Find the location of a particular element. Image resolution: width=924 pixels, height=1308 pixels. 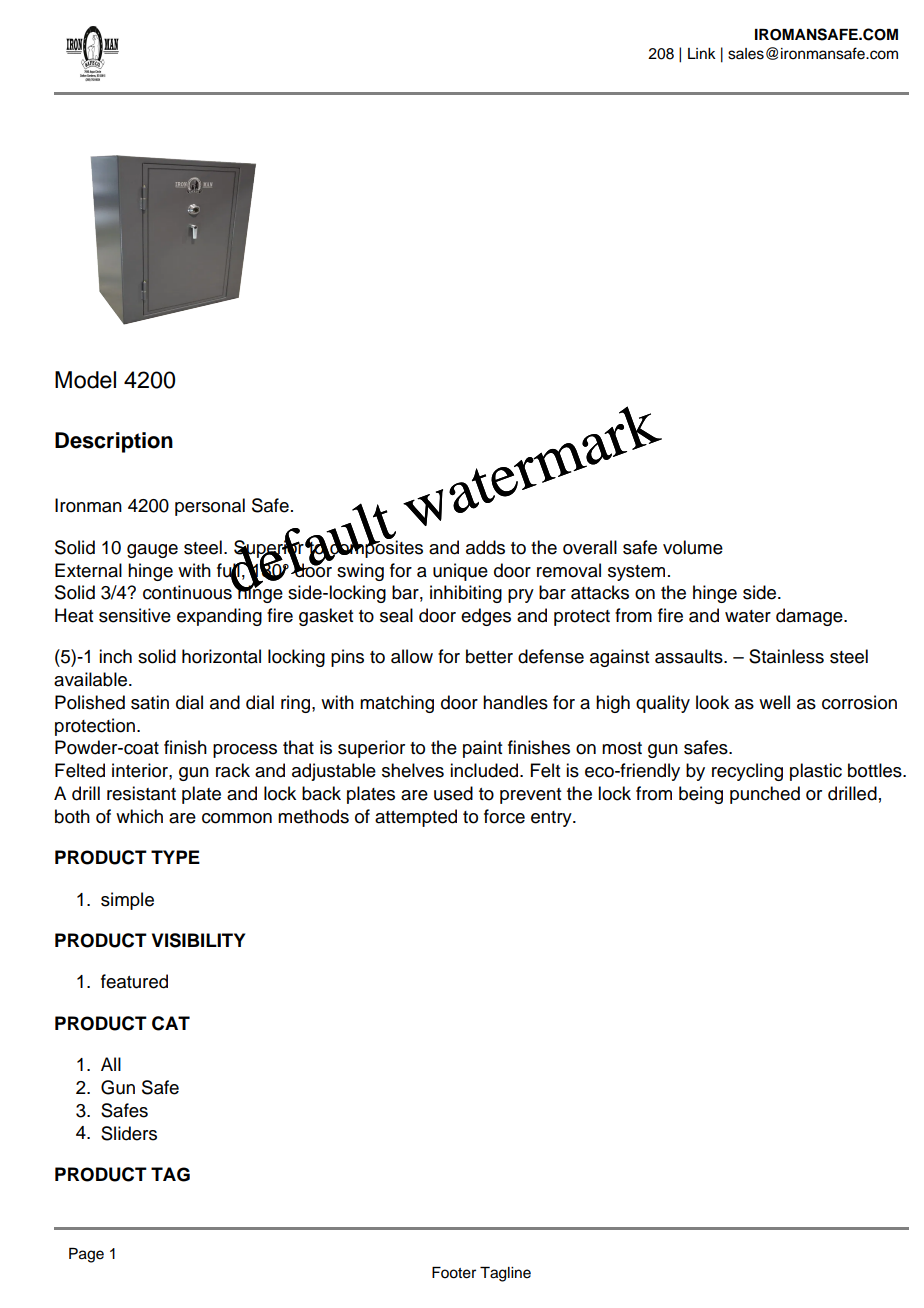

Link is located at coordinates (702, 53).
